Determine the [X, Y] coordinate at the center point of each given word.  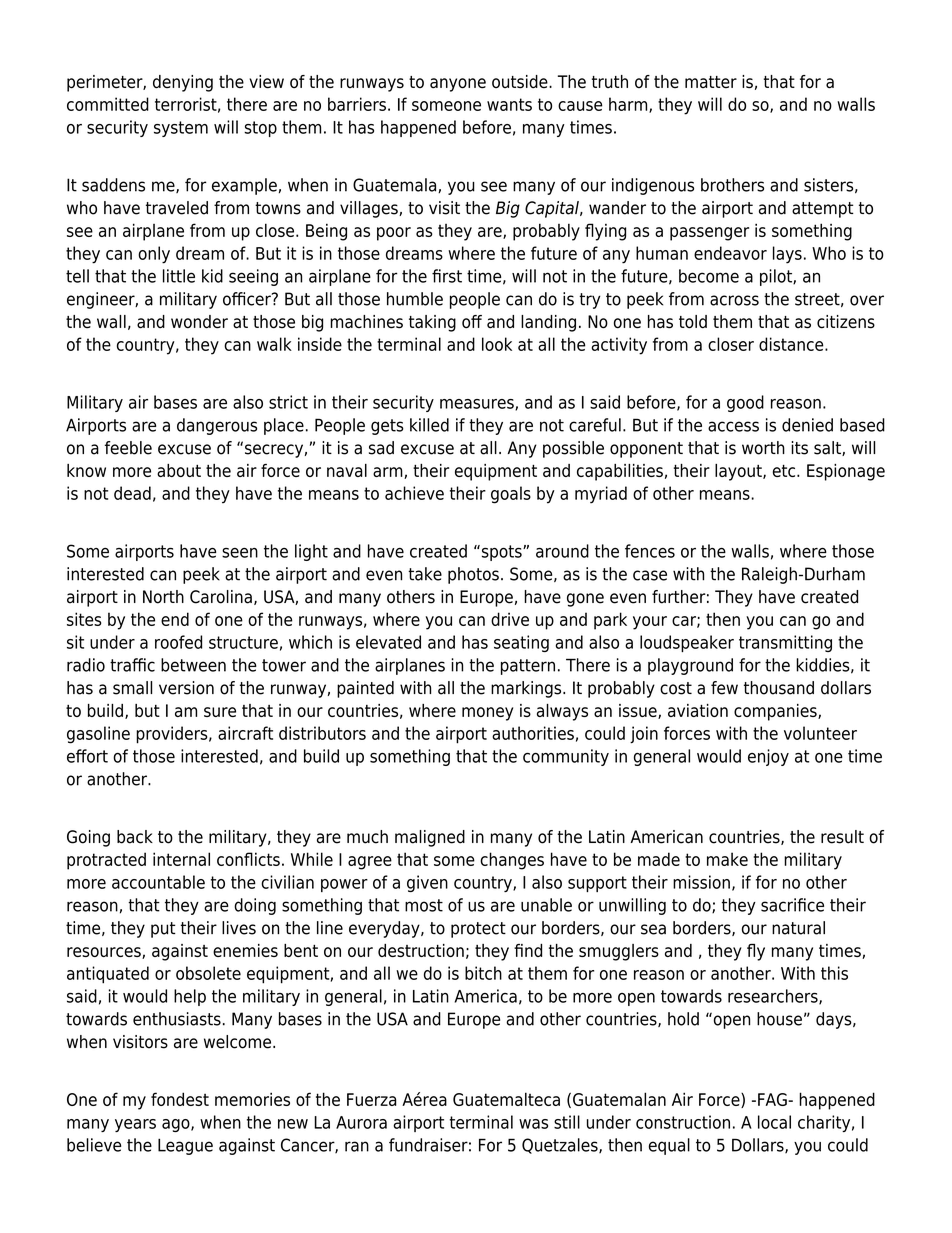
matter [711, 82]
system [181, 129]
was [533, 1124]
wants [509, 104]
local [774, 1122]
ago [177, 1125]
